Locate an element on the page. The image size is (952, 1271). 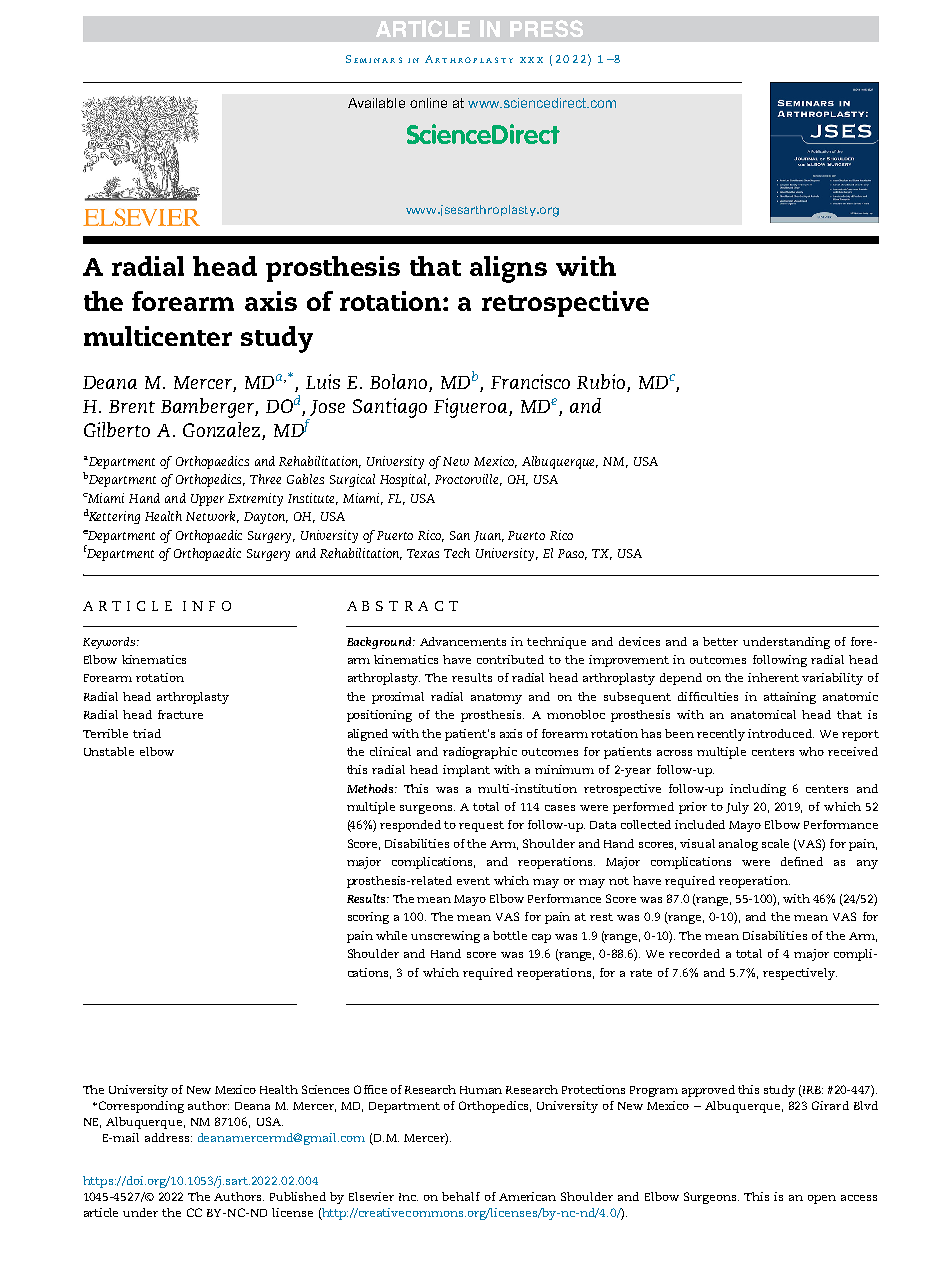
address is located at coordinates (167, 1137).
